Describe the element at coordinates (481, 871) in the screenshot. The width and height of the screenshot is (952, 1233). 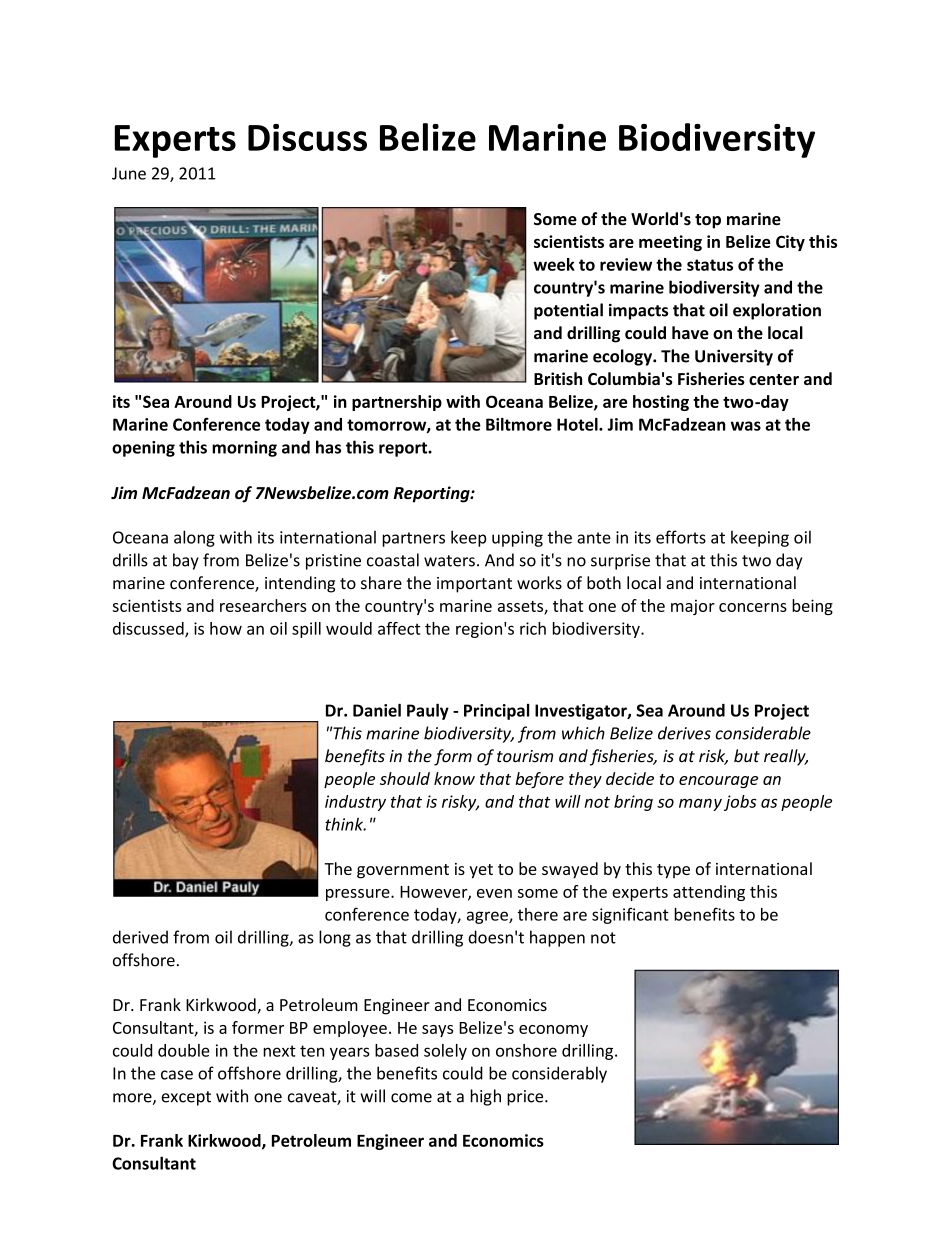
I see `yet` at that location.
